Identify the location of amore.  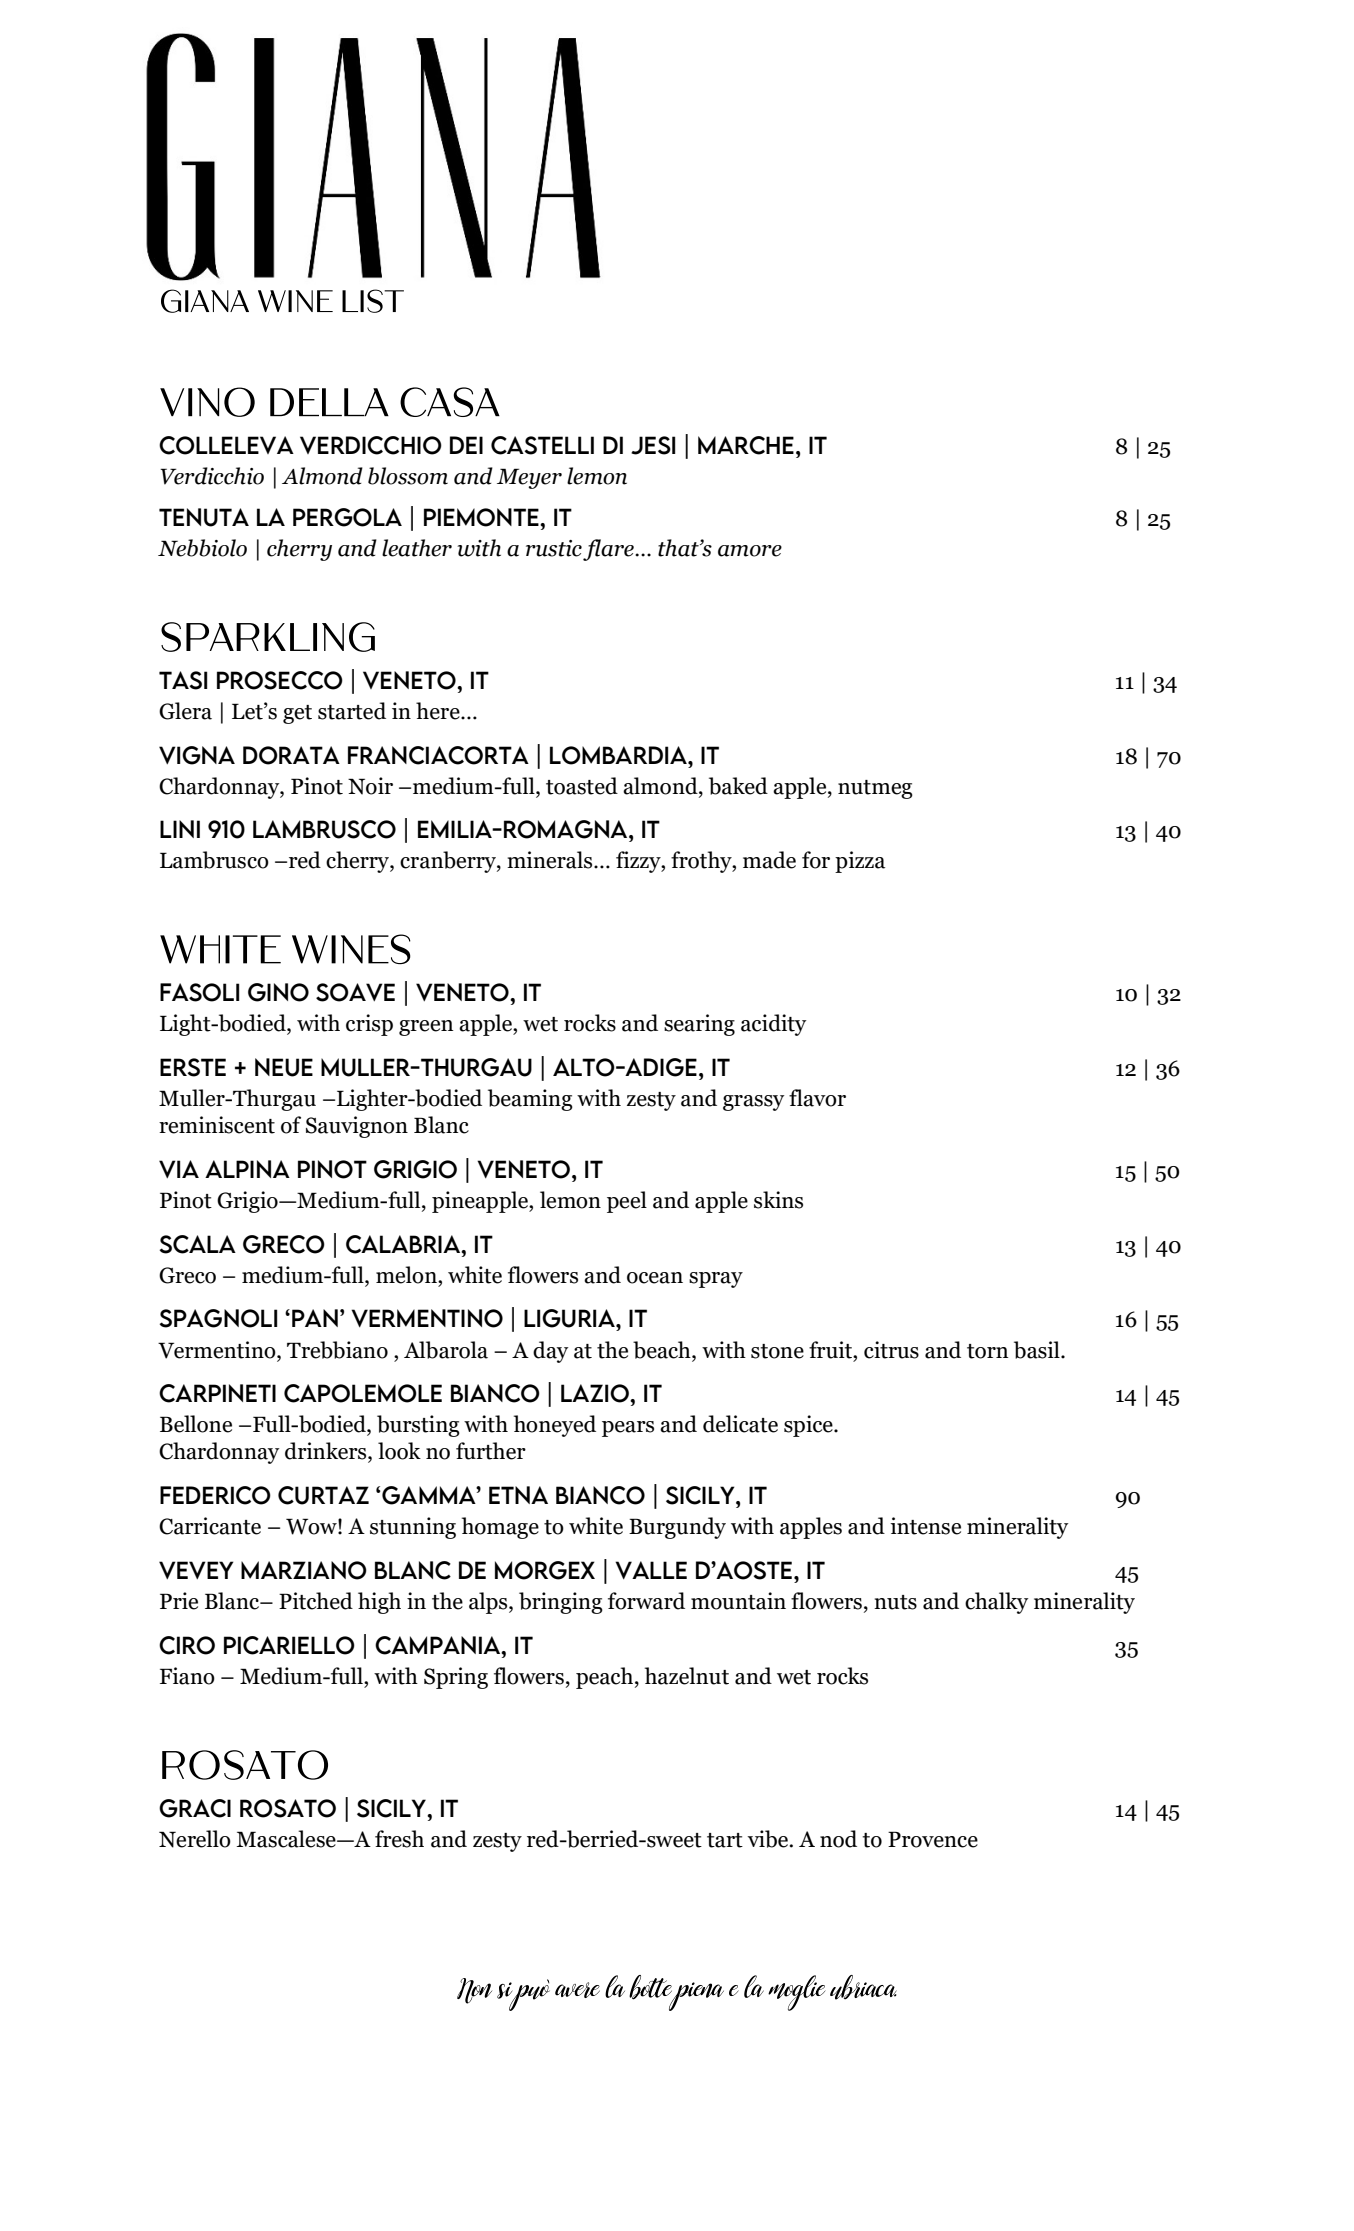
(750, 551).
